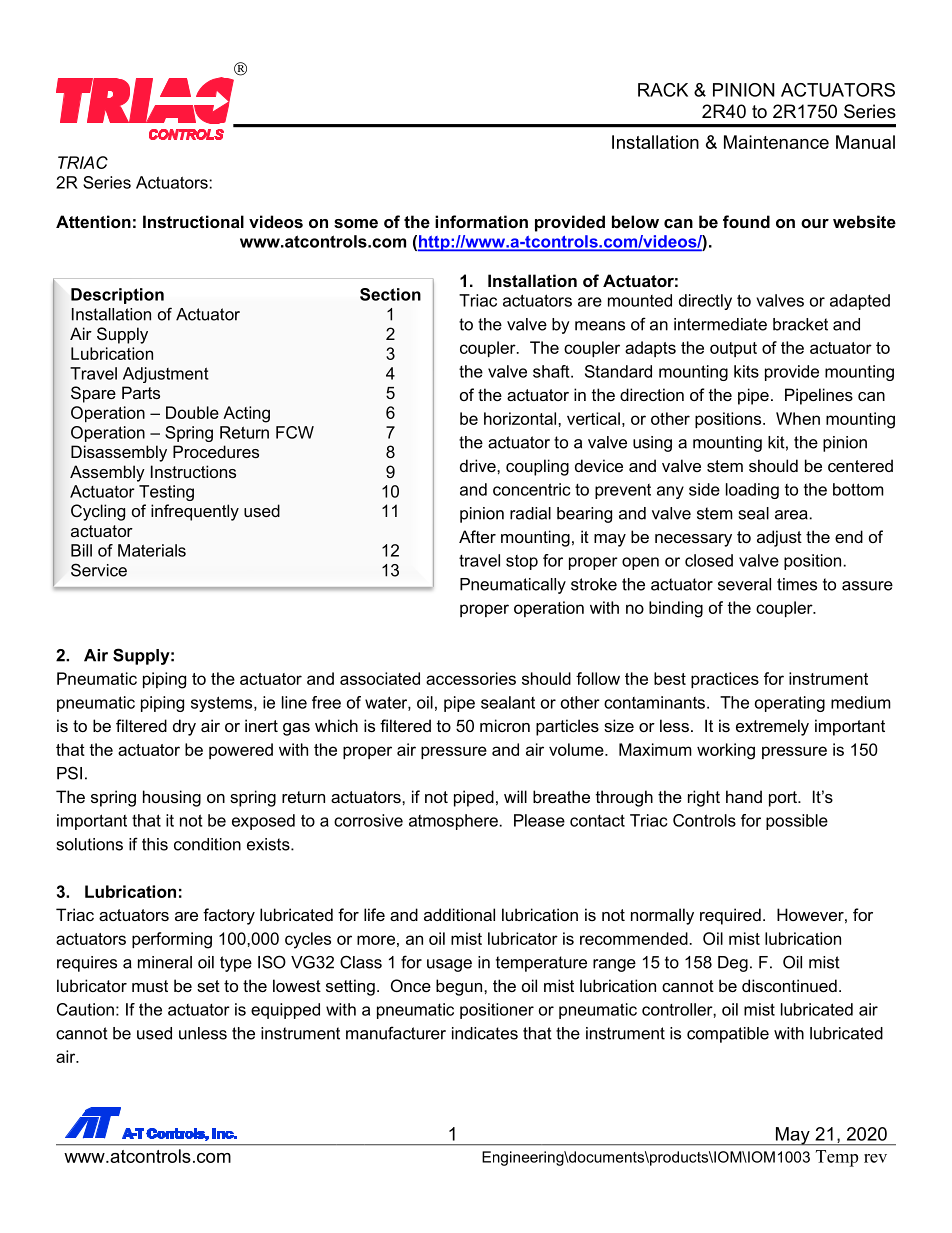 This screenshot has width=952, height=1233. Describe the element at coordinates (184, 727) in the screenshot. I see `dry` at that location.
